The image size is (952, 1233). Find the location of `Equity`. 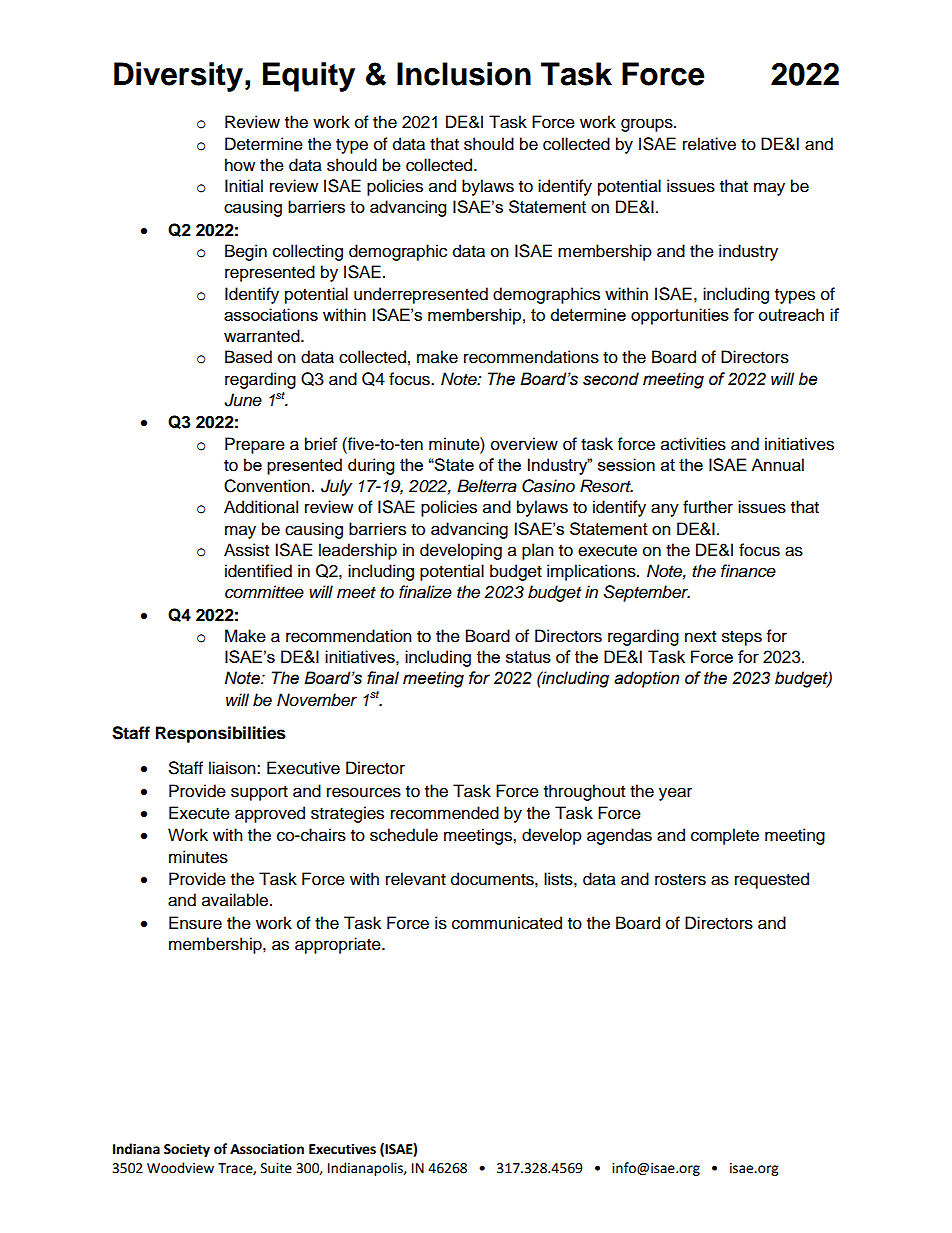

Equity is located at coordinates (309, 77).
